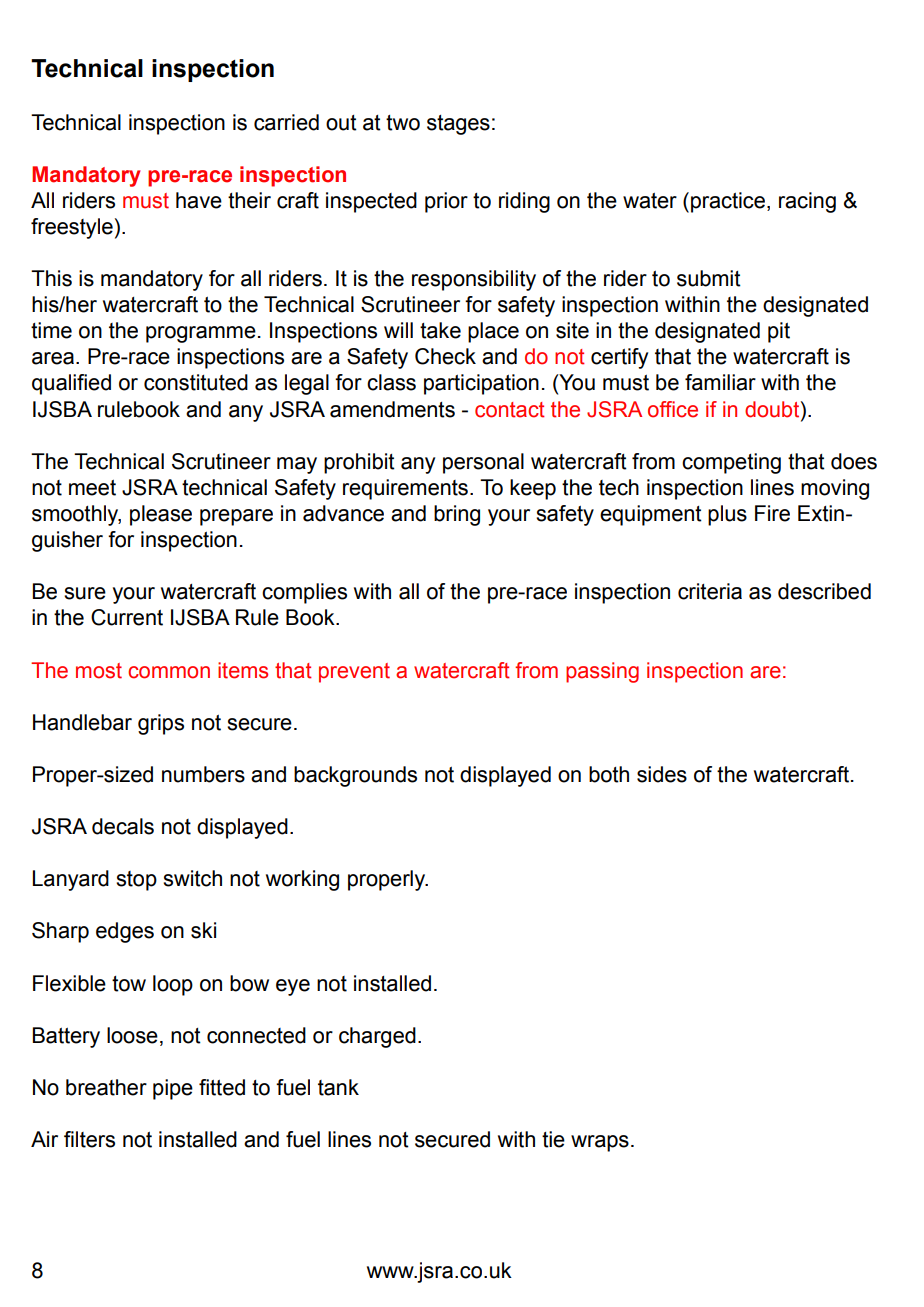 The image size is (924, 1307). Describe the element at coordinates (123, 826) in the screenshot. I see `decals` at that location.
